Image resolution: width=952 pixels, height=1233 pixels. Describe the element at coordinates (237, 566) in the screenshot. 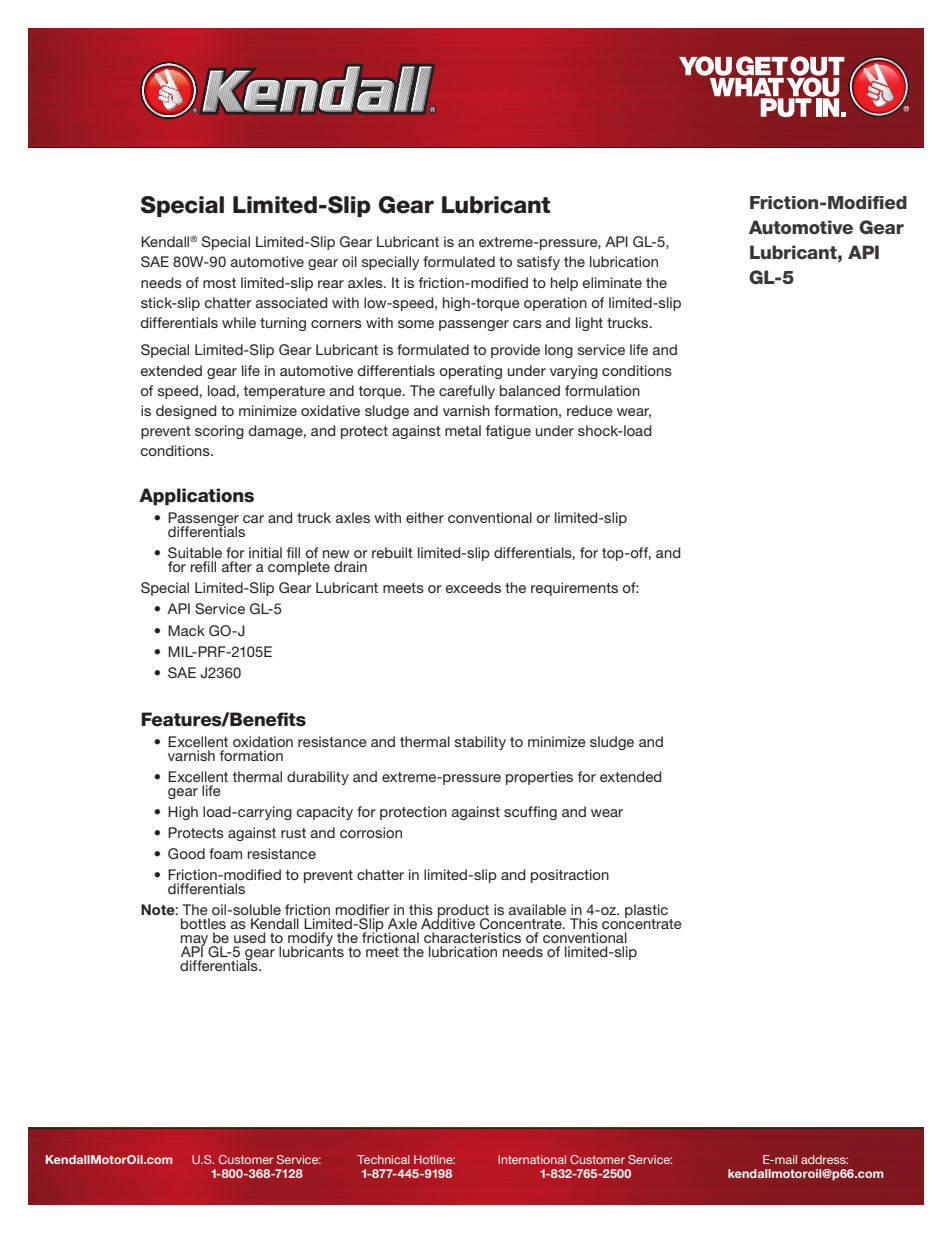

I see `after` at that location.
